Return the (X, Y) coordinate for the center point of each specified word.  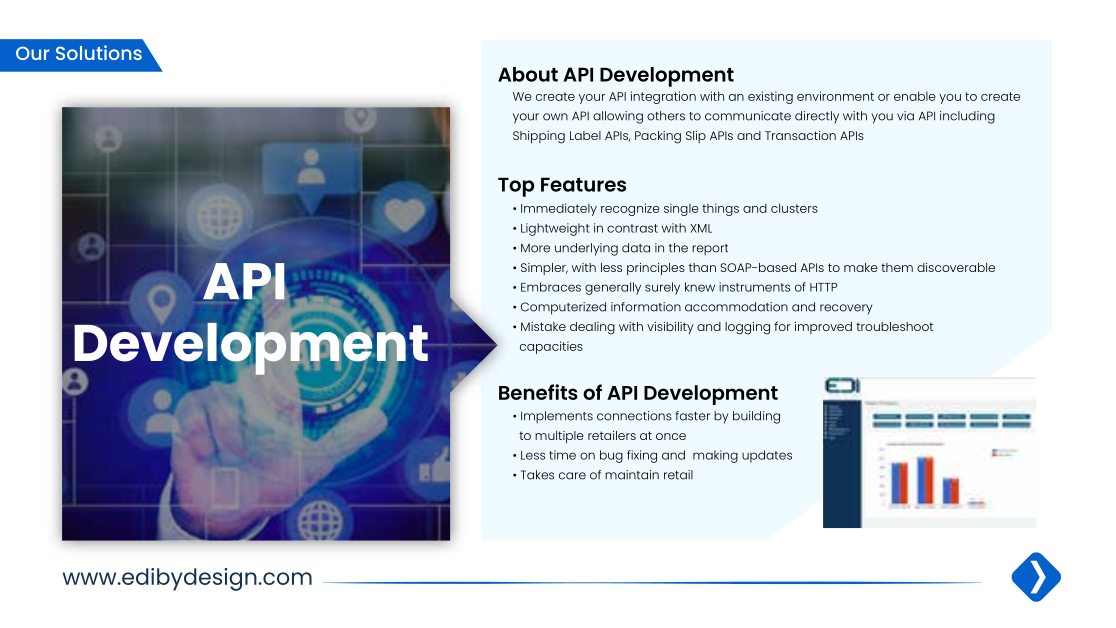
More (535, 248)
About (528, 74)
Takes (537, 475)
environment (835, 96)
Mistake (543, 326)
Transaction (800, 135)
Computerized (563, 308)
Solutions (99, 52)
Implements (557, 417)
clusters (794, 208)
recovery (846, 309)
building (756, 417)
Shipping (539, 137)
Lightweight (555, 229)
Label (585, 135)
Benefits (538, 392)
